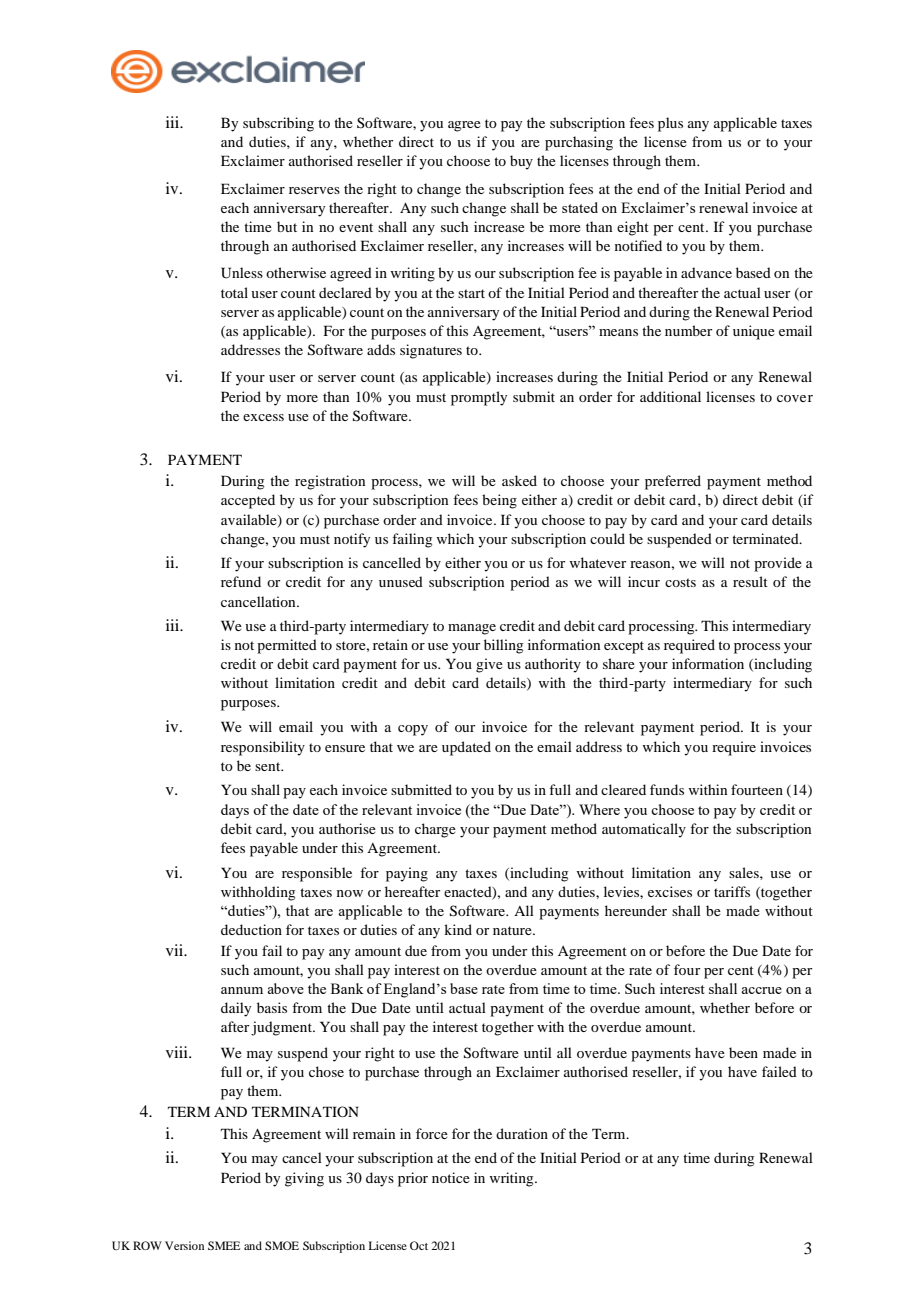 This page has height=1308, width=924. I want to click on plus, so click(670, 124).
